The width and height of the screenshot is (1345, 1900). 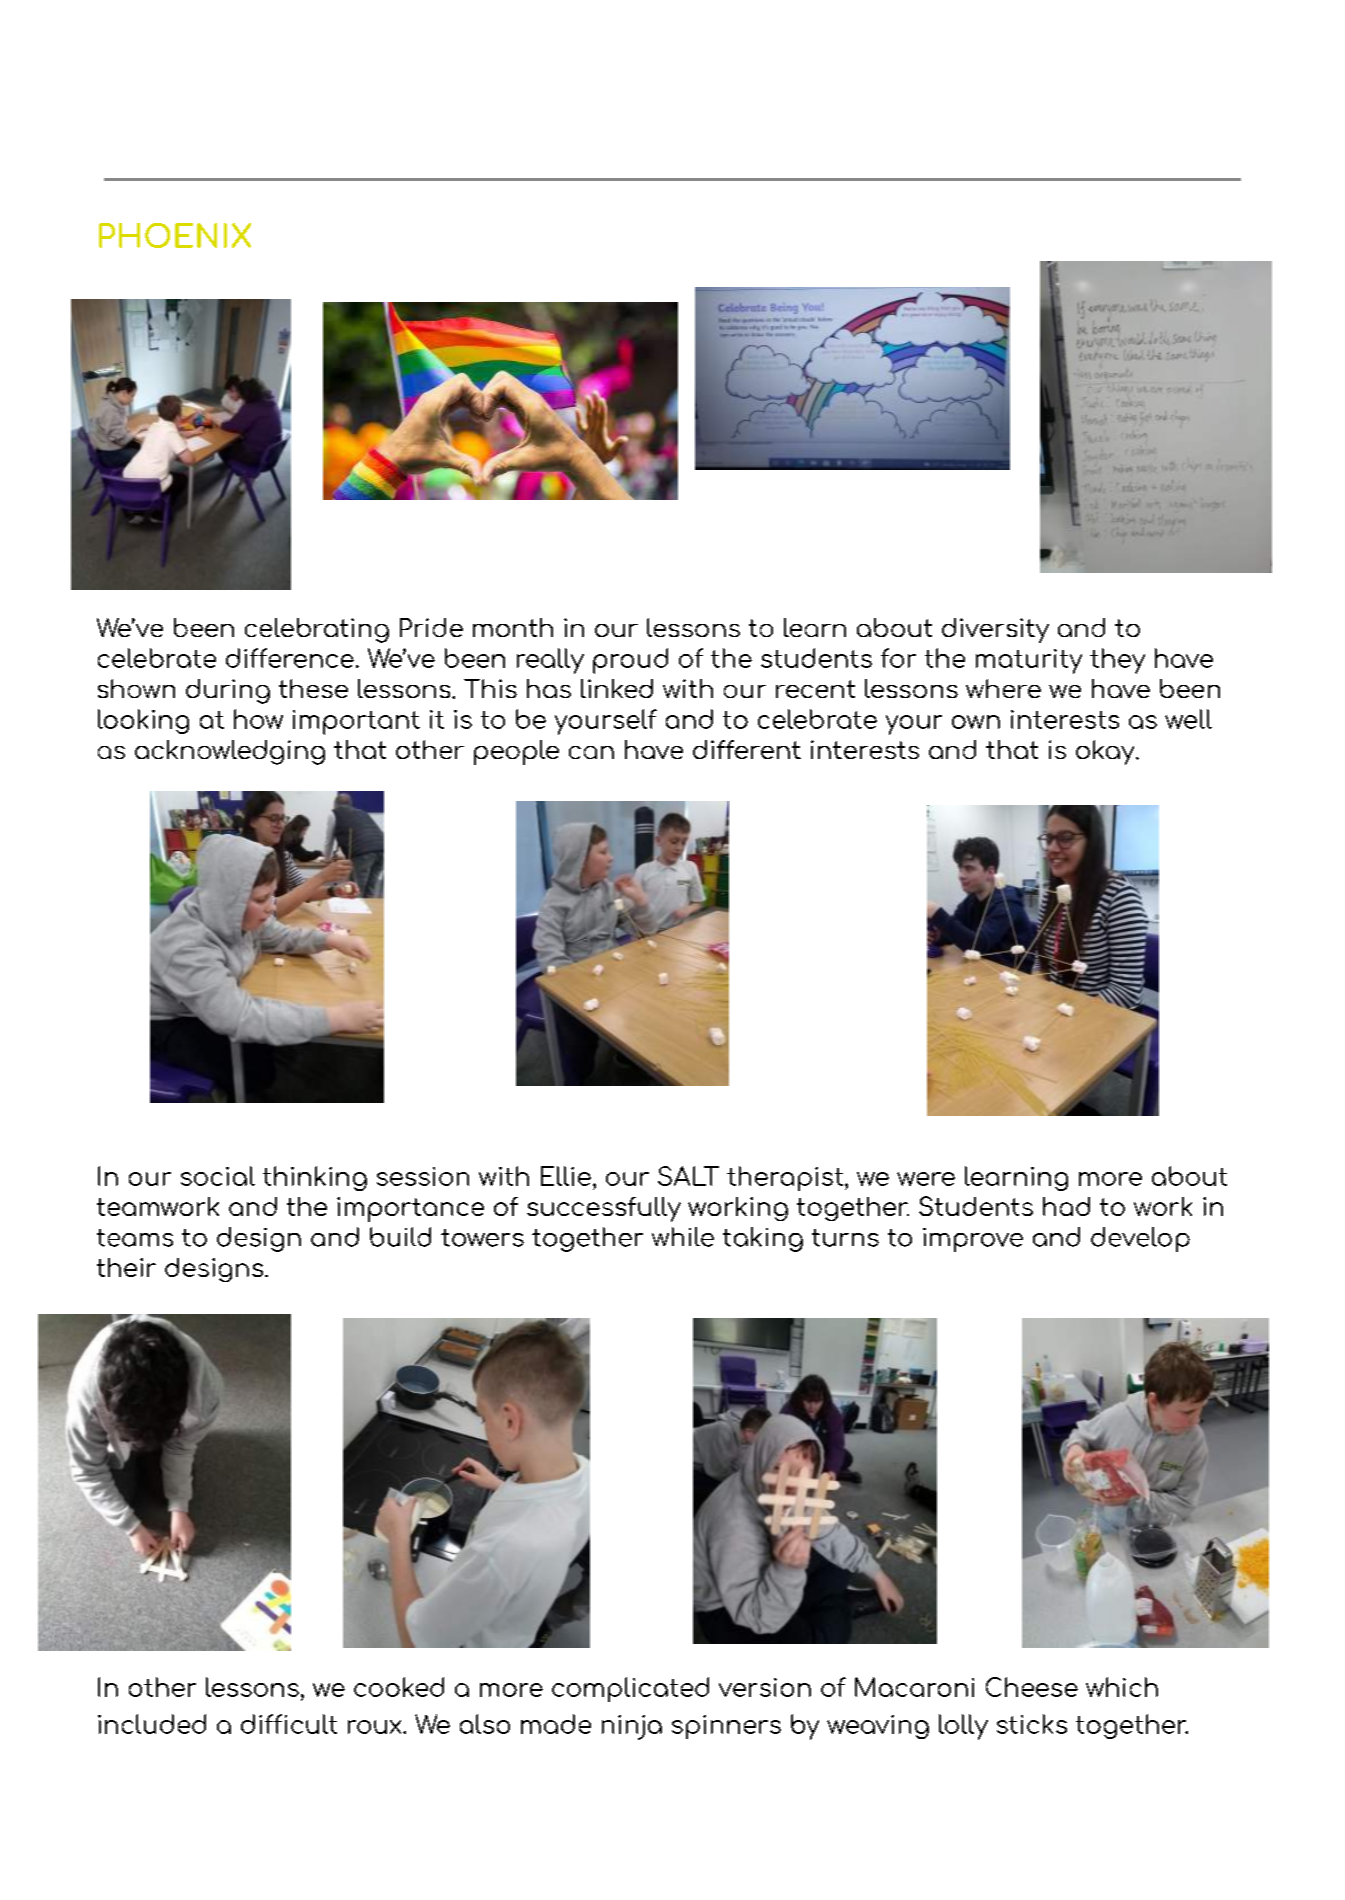 What do you see at coordinates (683, 1237) in the screenshot?
I see `while` at bounding box center [683, 1237].
